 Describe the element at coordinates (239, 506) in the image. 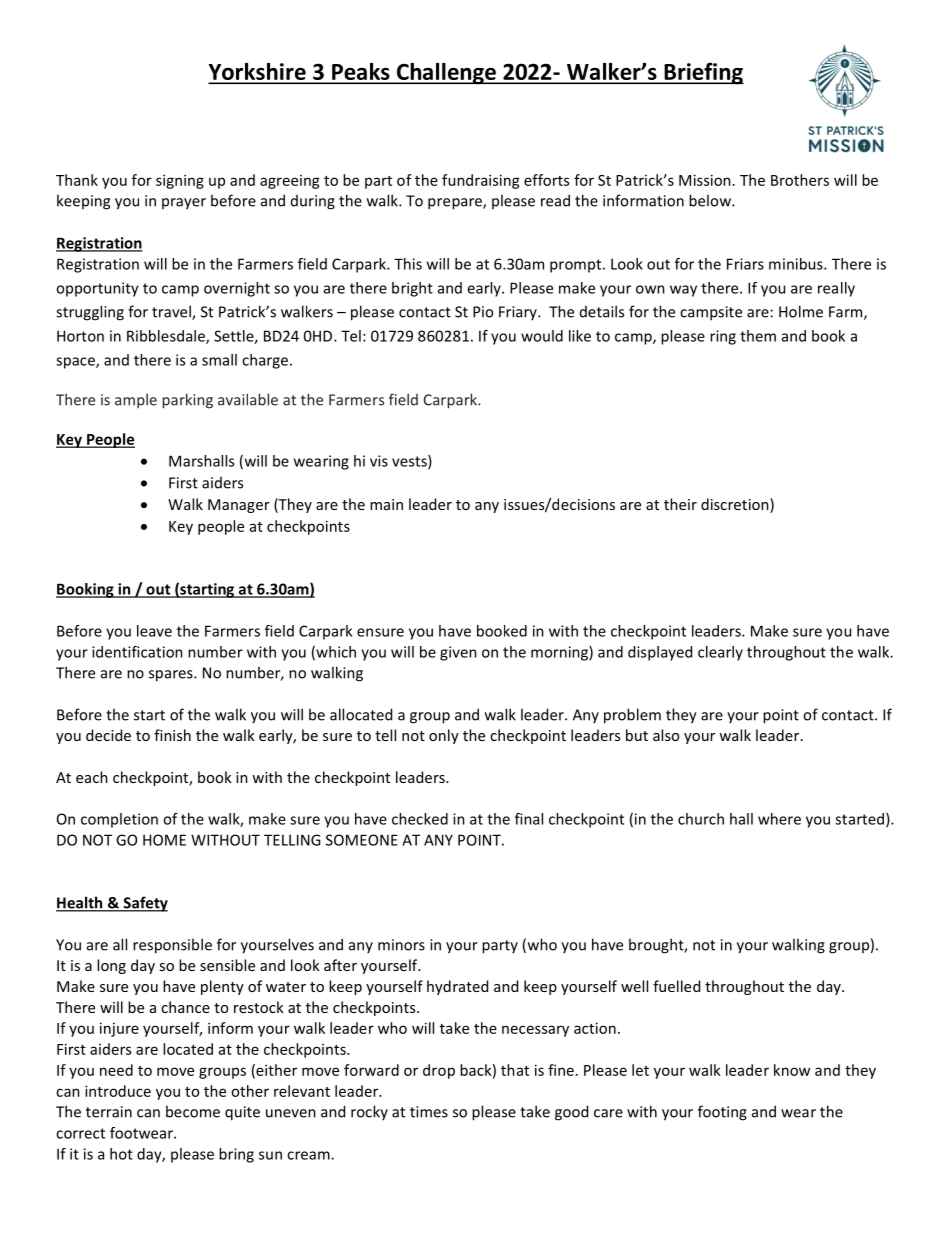

I see `Manager` at that location.
